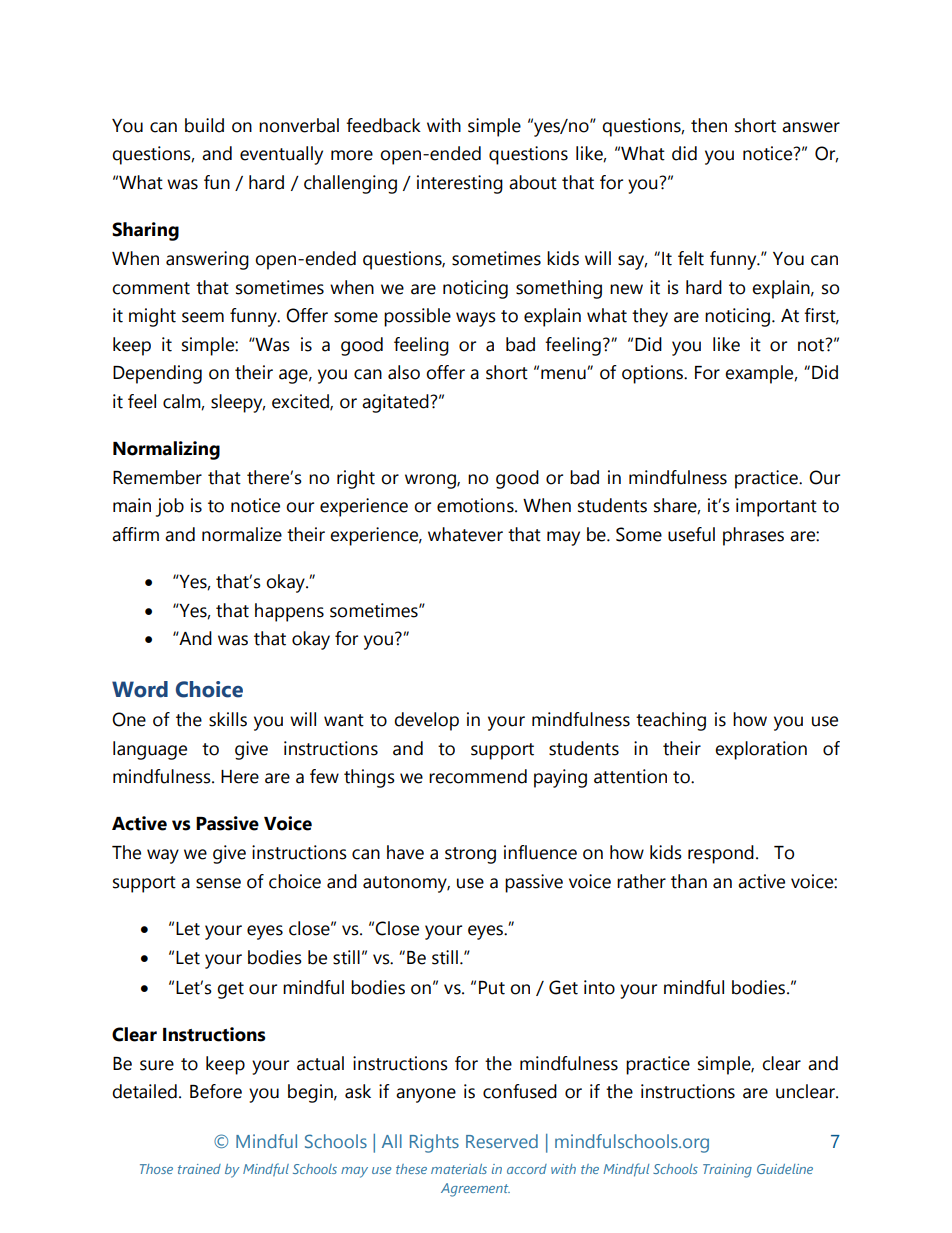 Image resolution: width=952 pixels, height=1233 pixels. What do you see at coordinates (204, 125) in the image?
I see `build` at bounding box center [204, 125].
